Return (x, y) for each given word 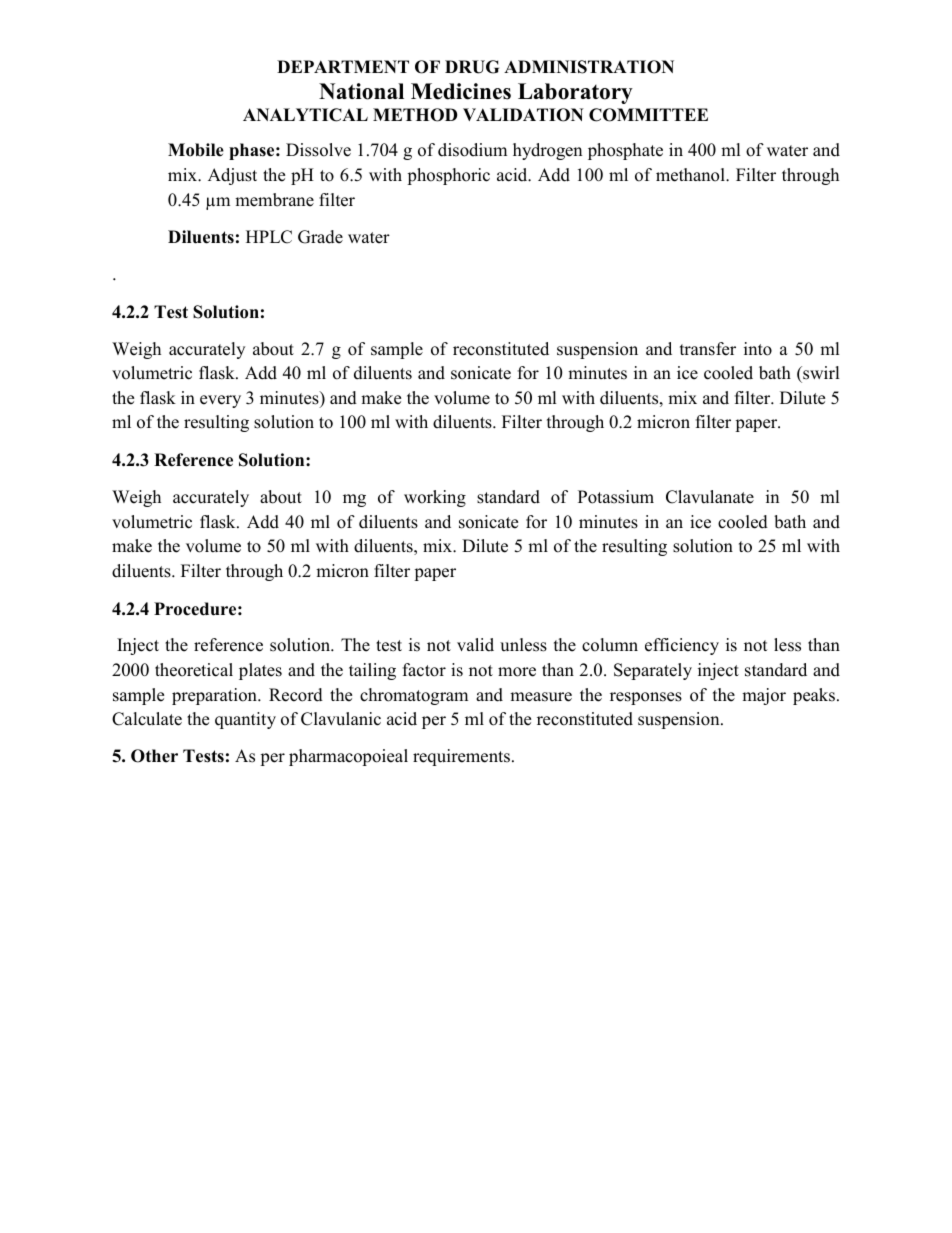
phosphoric (448, 176)
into (758, 349)
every (220, 401)
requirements (461, 757)
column (610, 645)
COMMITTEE (648, 115)
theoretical (194, 670)
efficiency (682, 646)
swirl (820, 374)
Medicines (461, 91)
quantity (245, 720)
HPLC (269, 237)
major (764, 696)
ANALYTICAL (305, 115)
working (435, 498)
